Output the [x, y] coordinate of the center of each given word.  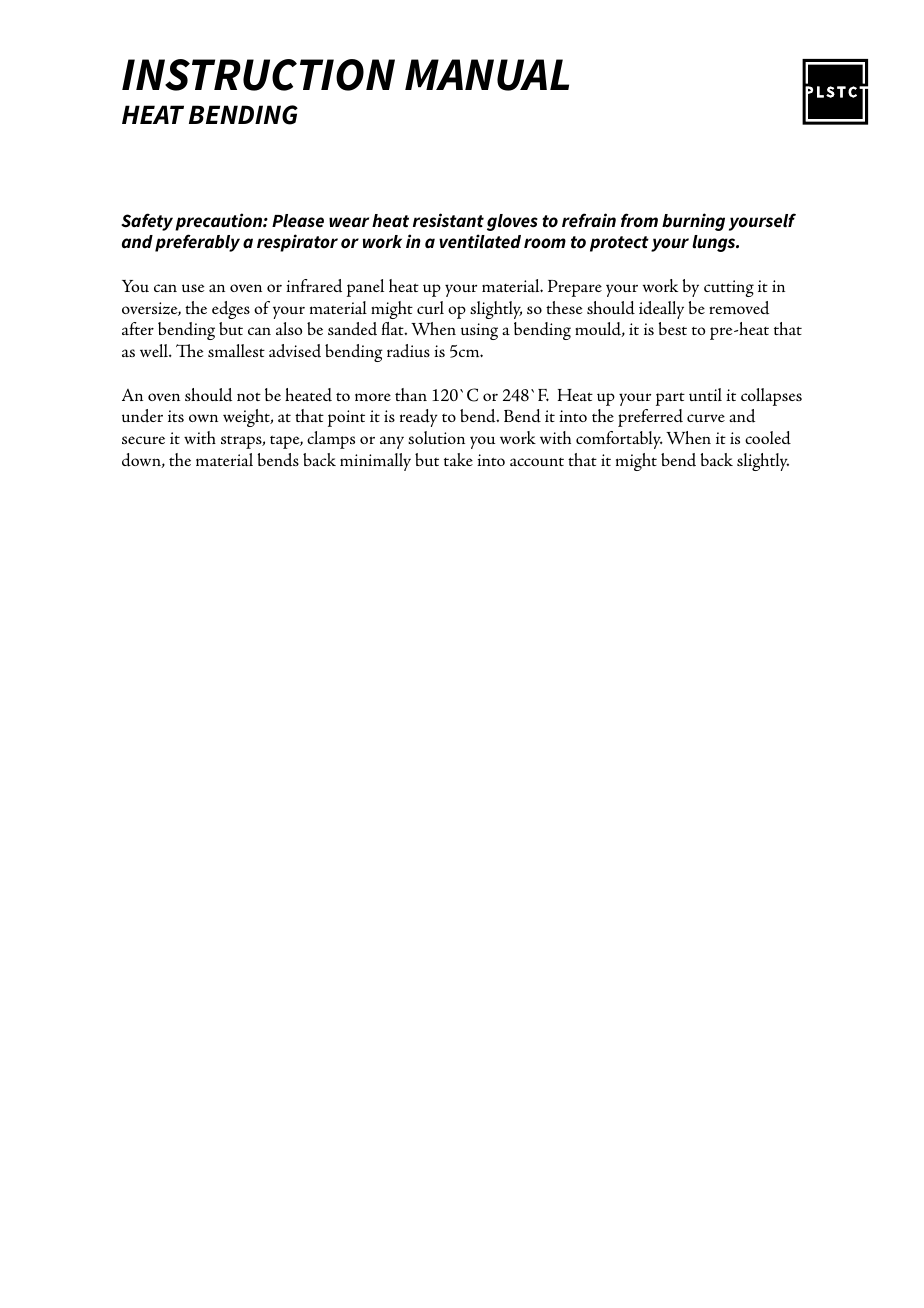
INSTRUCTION [258, 75]
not [249, 396]
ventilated [480, 241]
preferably [197, 243]
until [705, 394]
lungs [715, 243]
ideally [661, 310]
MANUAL [487, 75]
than [411, 394]
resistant [448, 220]
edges [231, 310]
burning [693, 222]
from [639, 220]
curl [430, 307]
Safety [147, 222]
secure [143, 440]
